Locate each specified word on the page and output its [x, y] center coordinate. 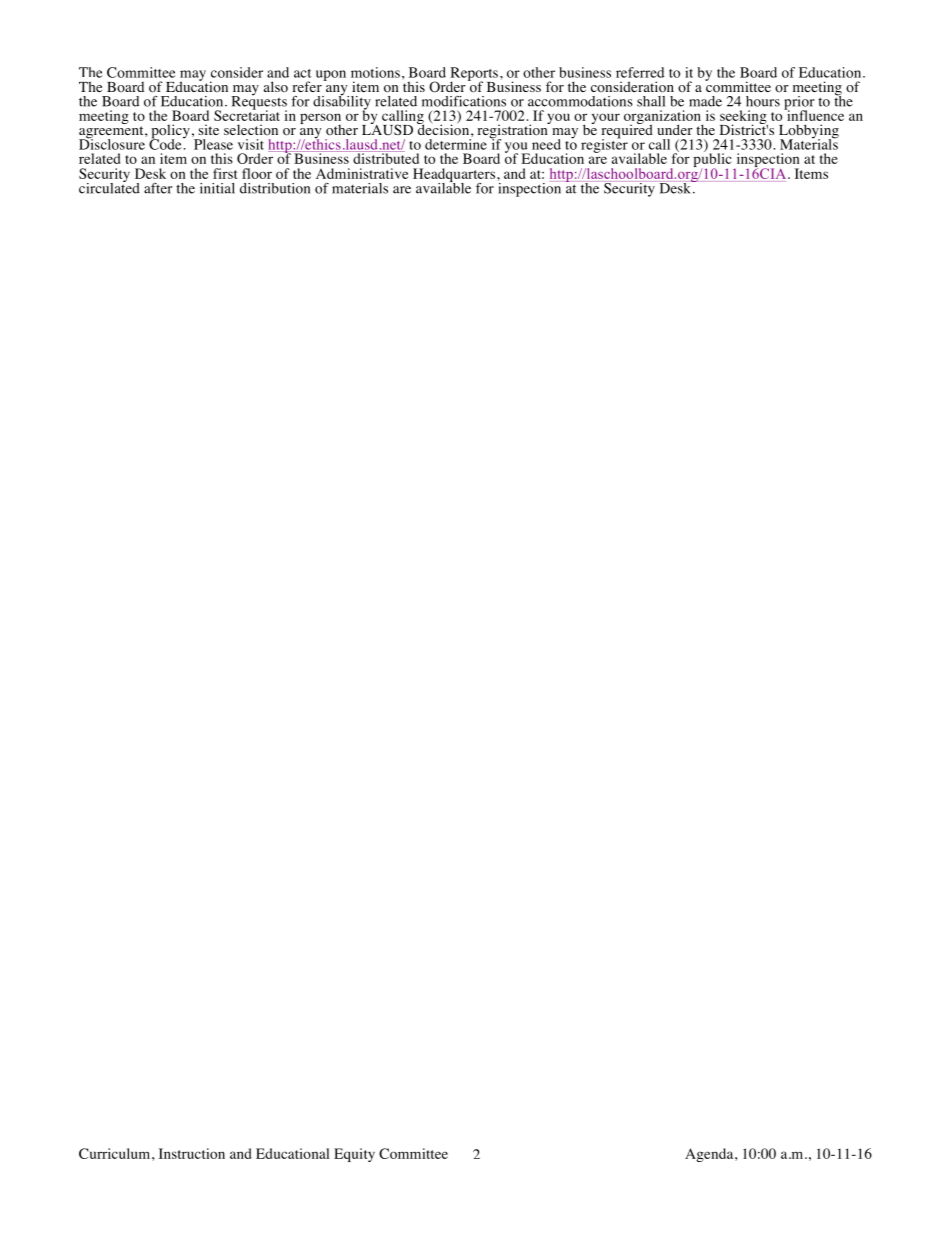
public [713, 160]
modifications [464, 101]
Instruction [192, 1153]
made [705, 101]
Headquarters [454, 176]
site [208, 129]
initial [217, 188]
